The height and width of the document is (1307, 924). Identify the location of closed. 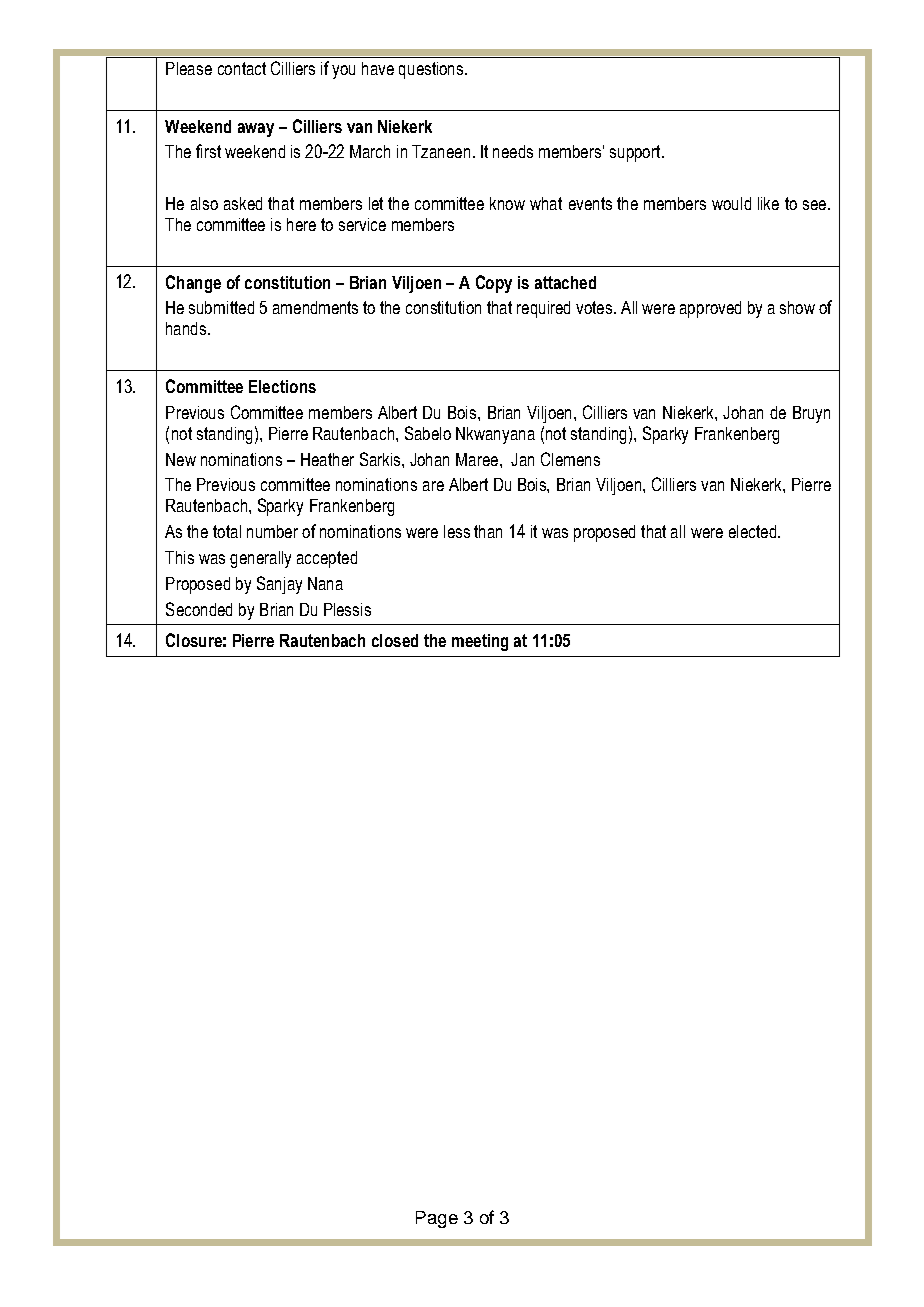
(395, 640).
